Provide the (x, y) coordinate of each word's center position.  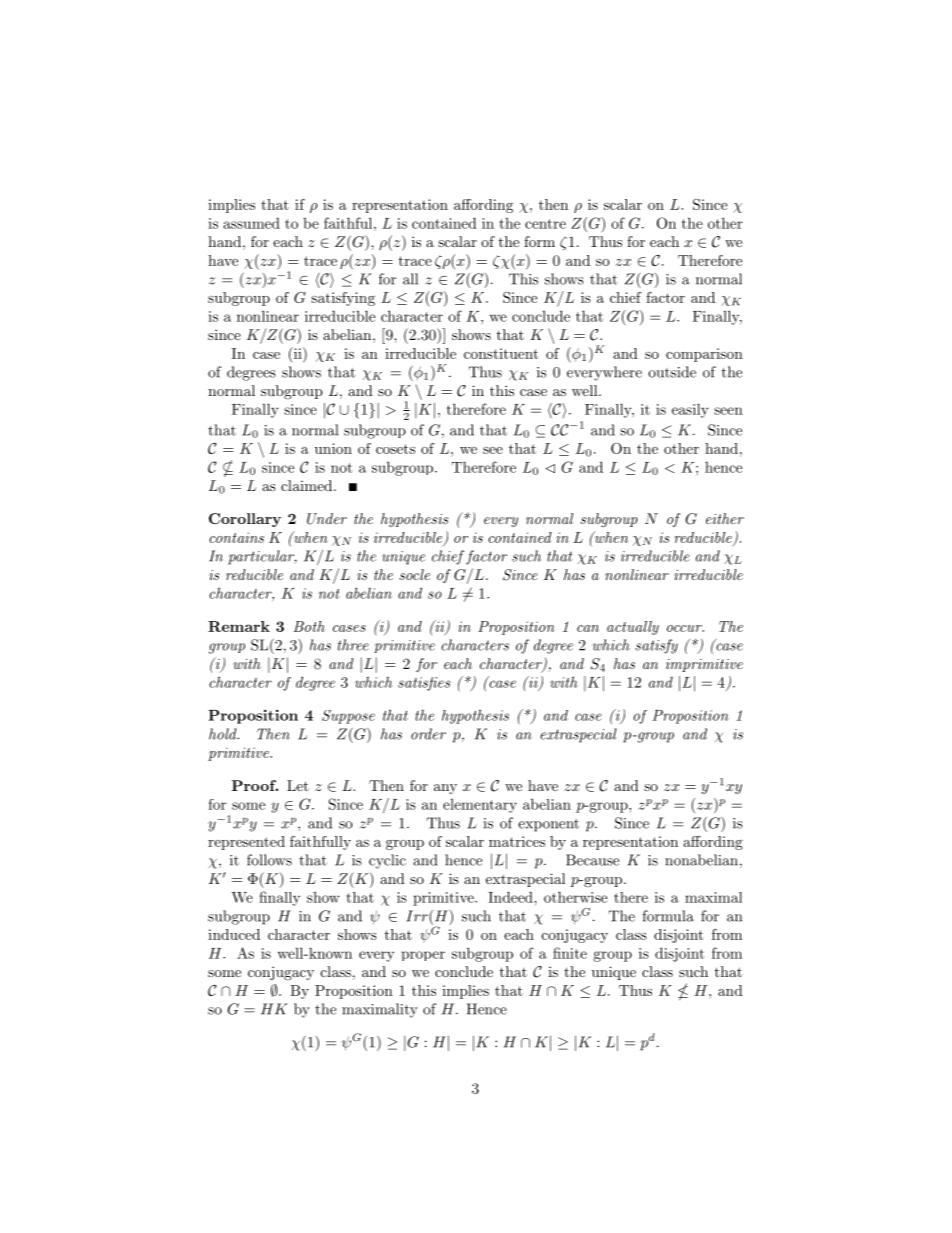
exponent (548, 825)
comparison (704, 355)
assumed (251, 223)
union (333, 448)
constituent (501, 353)
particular (262, 557)
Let (298, 785)
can (588, 628)
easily (690, 410)
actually (633, 628)
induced (234, 934)
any (445, 789)
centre (545, 224)
